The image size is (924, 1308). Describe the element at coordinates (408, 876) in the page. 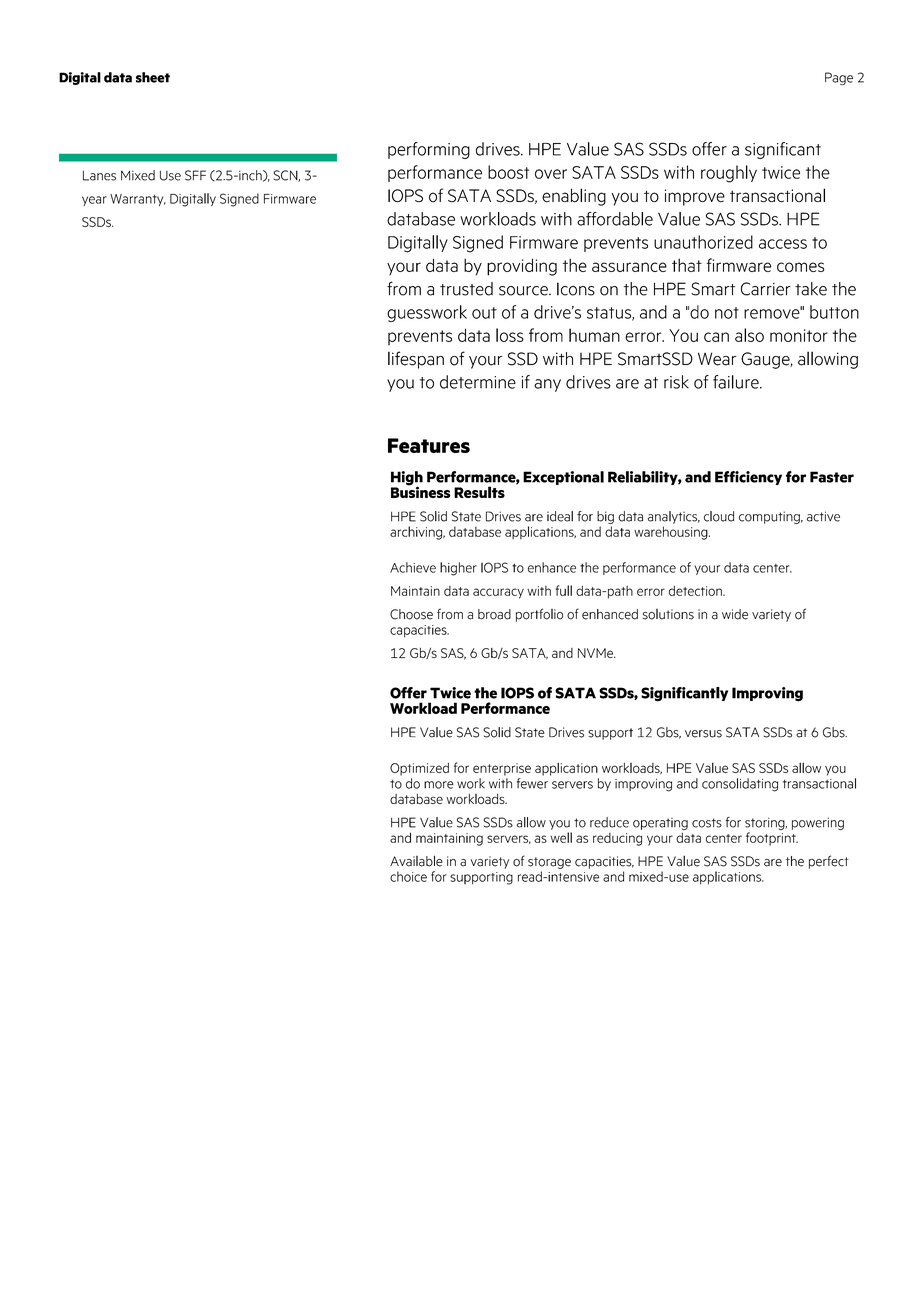

I see `choice` at that location.
